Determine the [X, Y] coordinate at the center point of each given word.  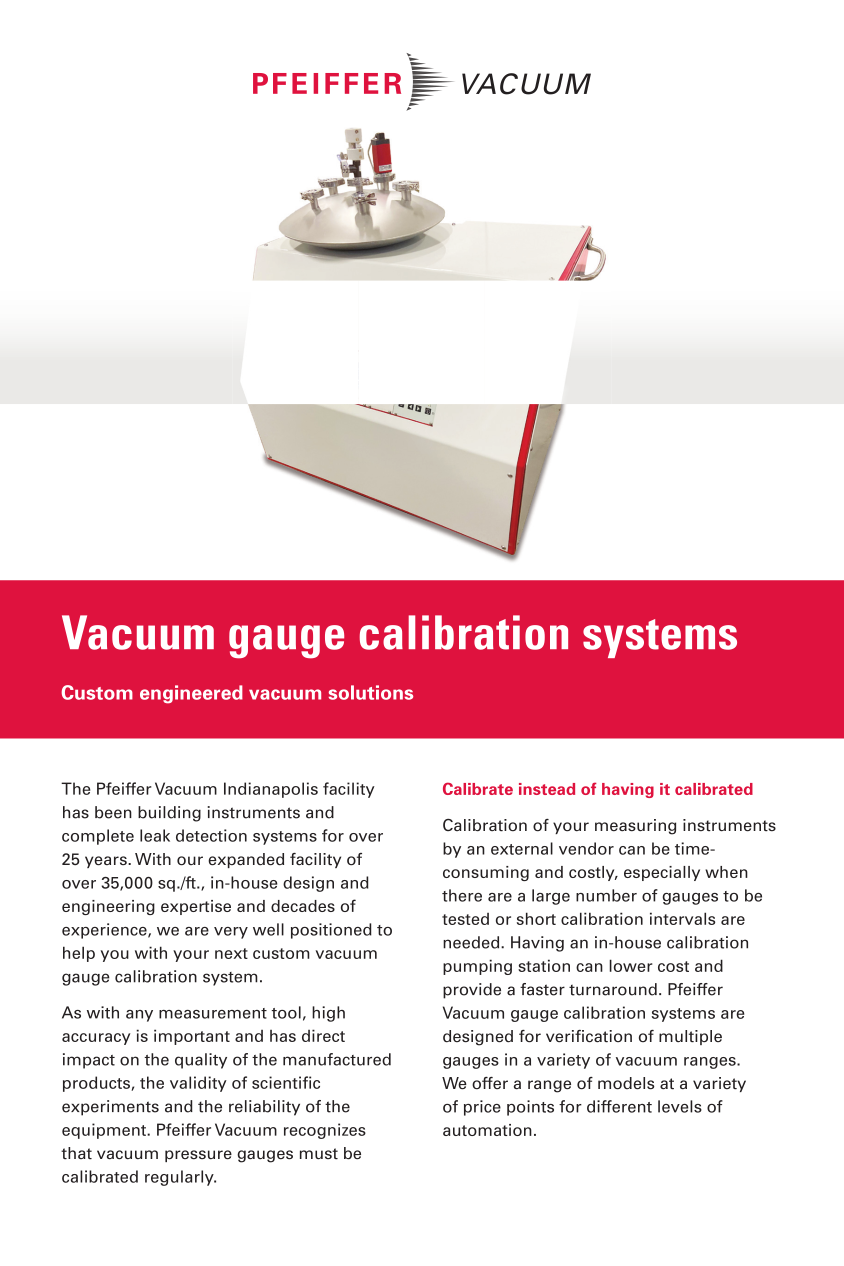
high [328, 1014]
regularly [180, 1178]
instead [547, 789]
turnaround [613, 989]
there [462, 895]
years [107, 862]
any [139, 1016]
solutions [371, 692]
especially [662, 873]
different [619, 1106]
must [319, 1154]
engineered [191, 694]
